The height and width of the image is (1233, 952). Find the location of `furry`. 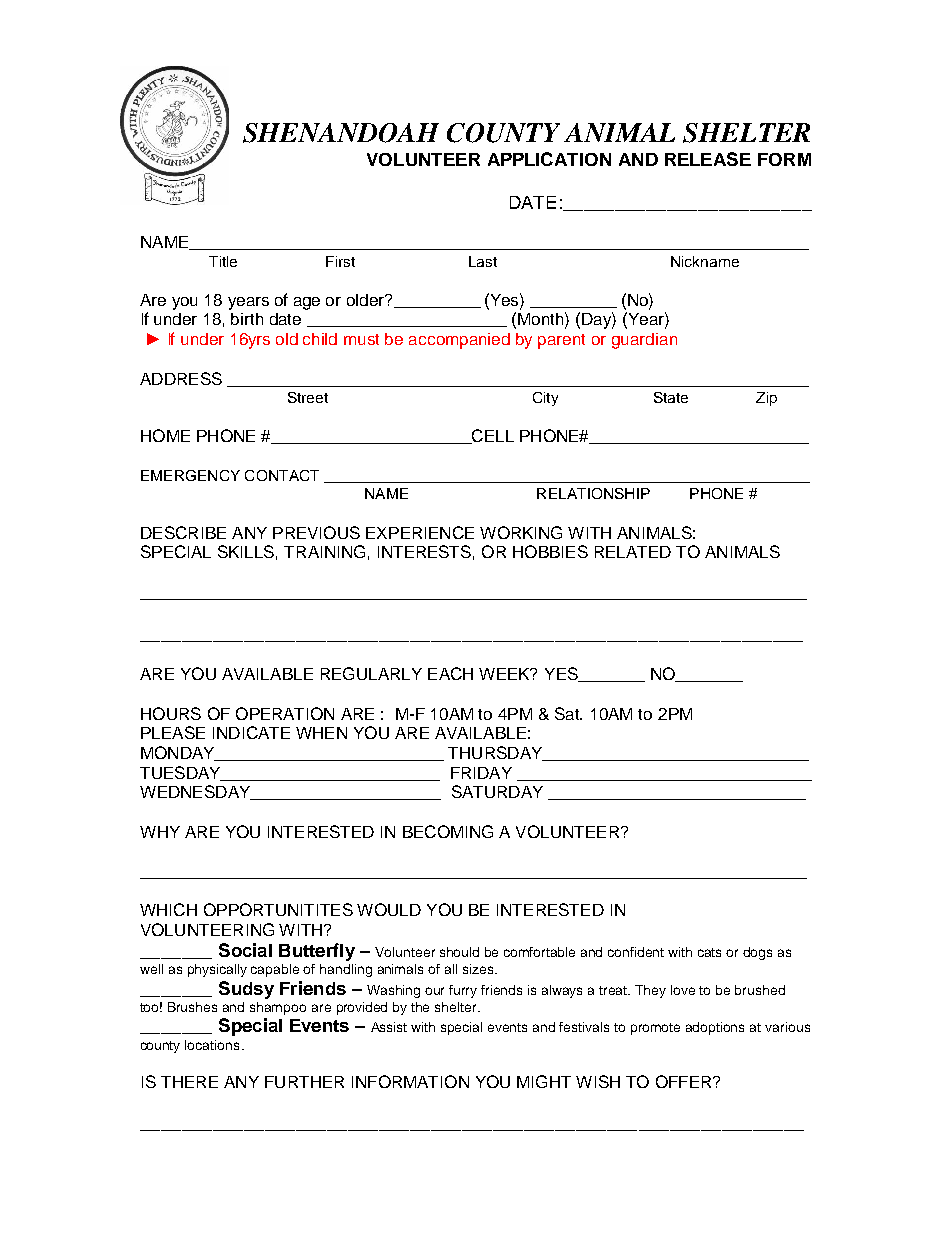

furry is located at coordinates (463, 991).
